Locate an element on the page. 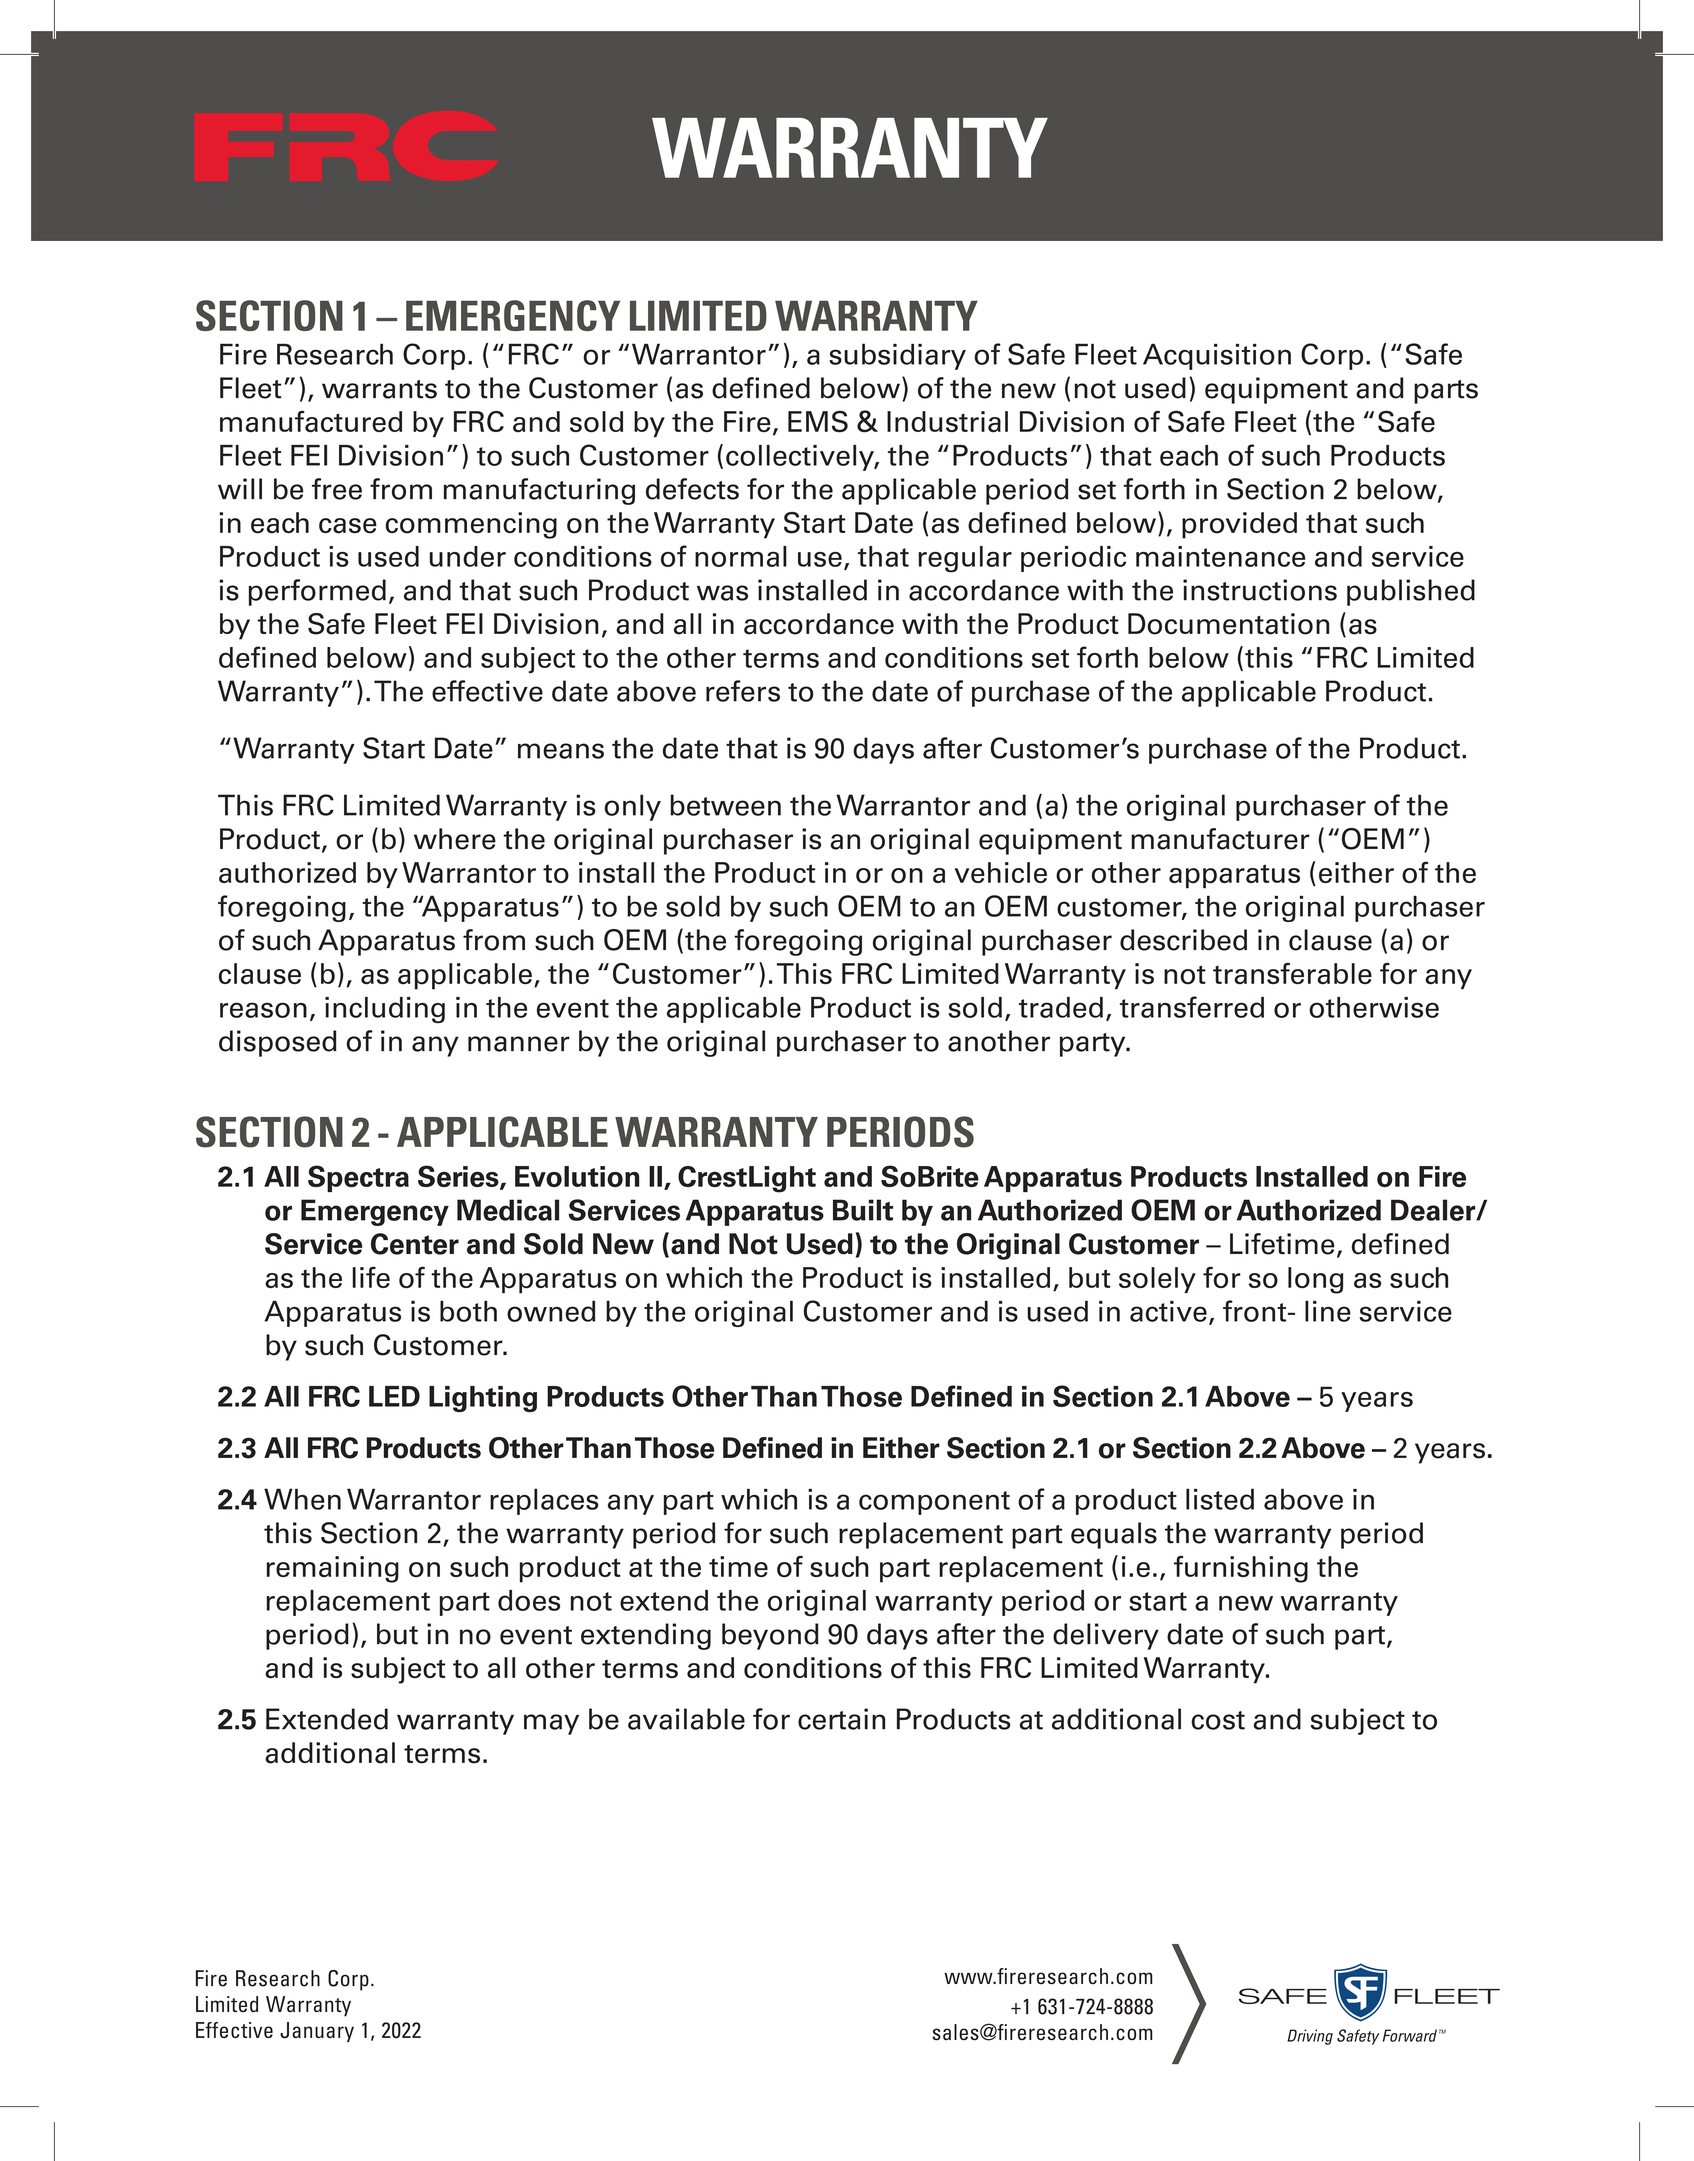 This image has width=1694, height=2161. When is located at coordinates (302, 1499).
